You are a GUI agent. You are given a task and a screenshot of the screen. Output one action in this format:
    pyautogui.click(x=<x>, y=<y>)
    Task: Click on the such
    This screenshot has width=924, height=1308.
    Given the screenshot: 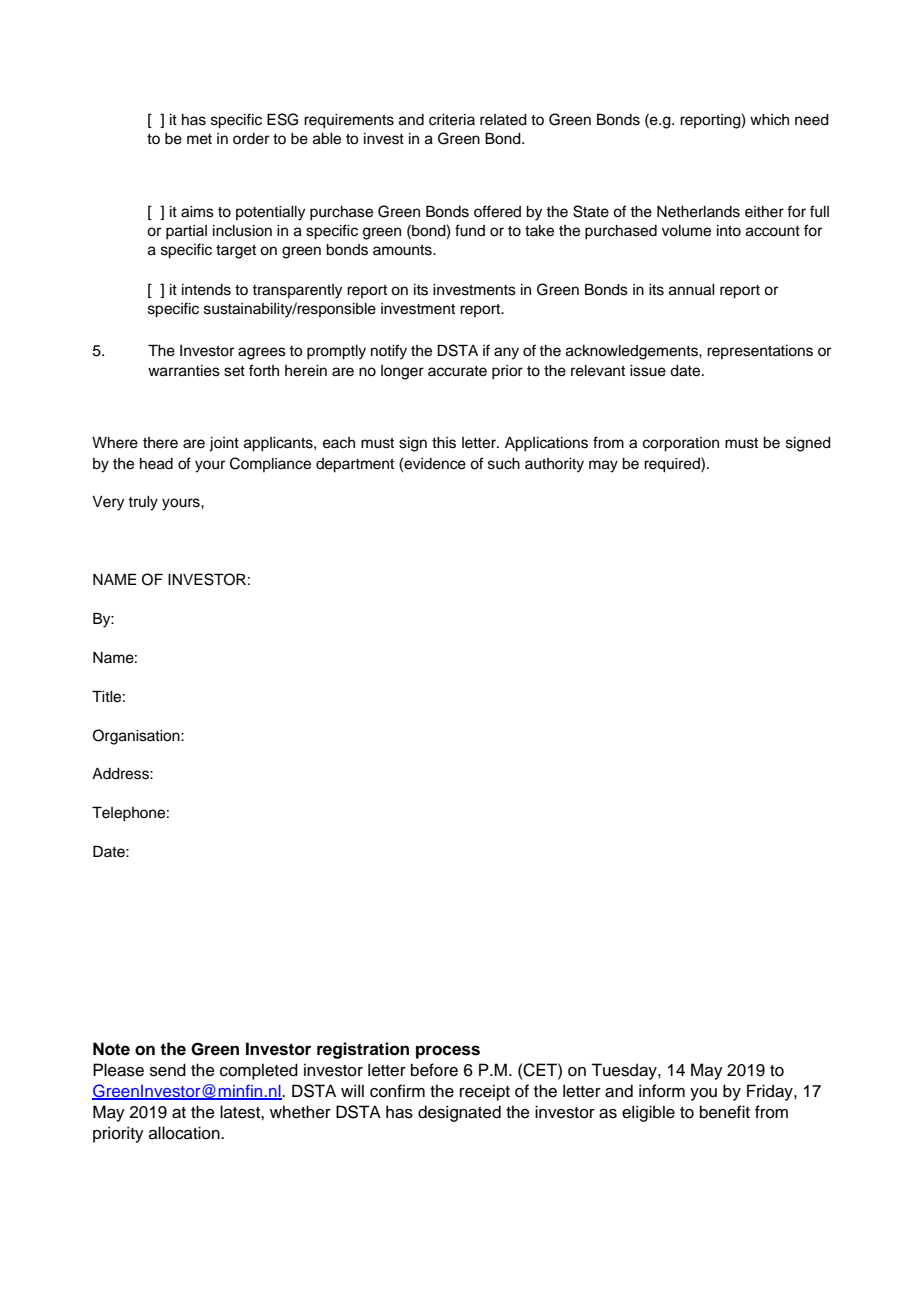 What is the action you would take?
    pyautogui.click(x=504, y=464)
